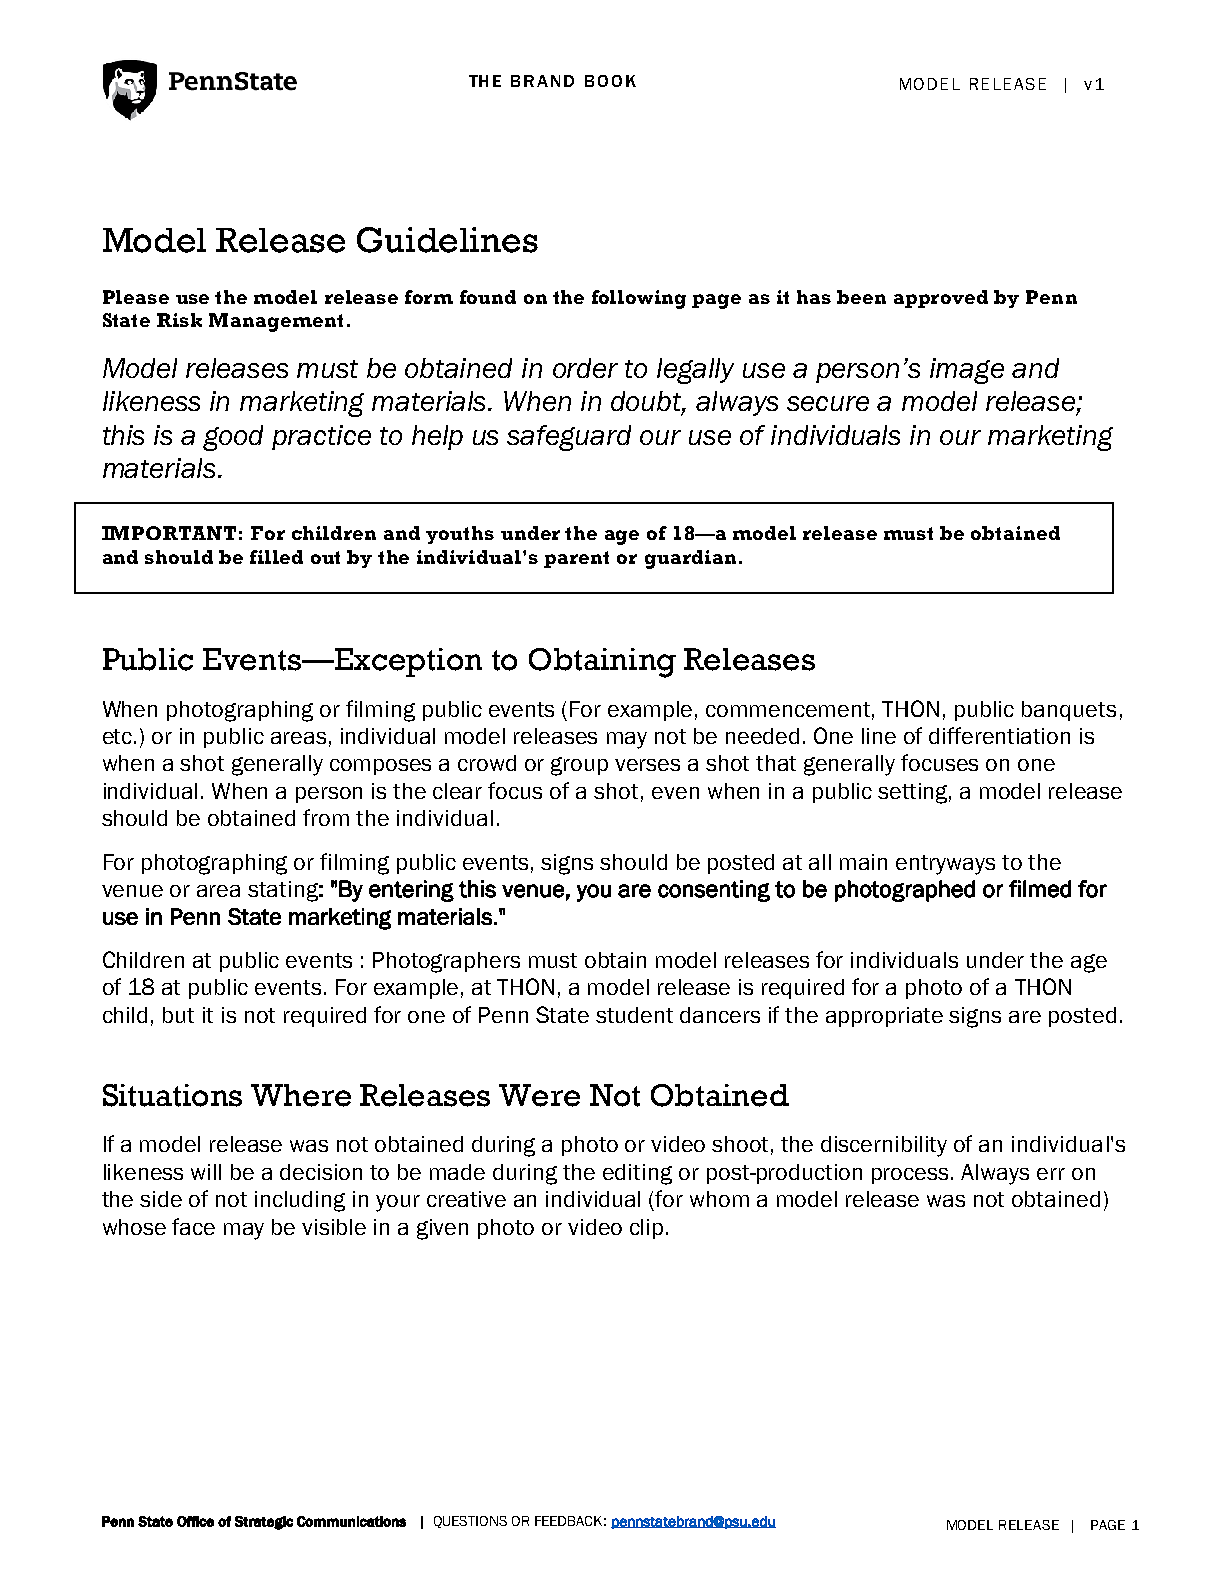 This screenshot has height=1595, width=1232. Describe the element at coordinates (1051, 1174) in the screenshot. I see `err` at that location.
